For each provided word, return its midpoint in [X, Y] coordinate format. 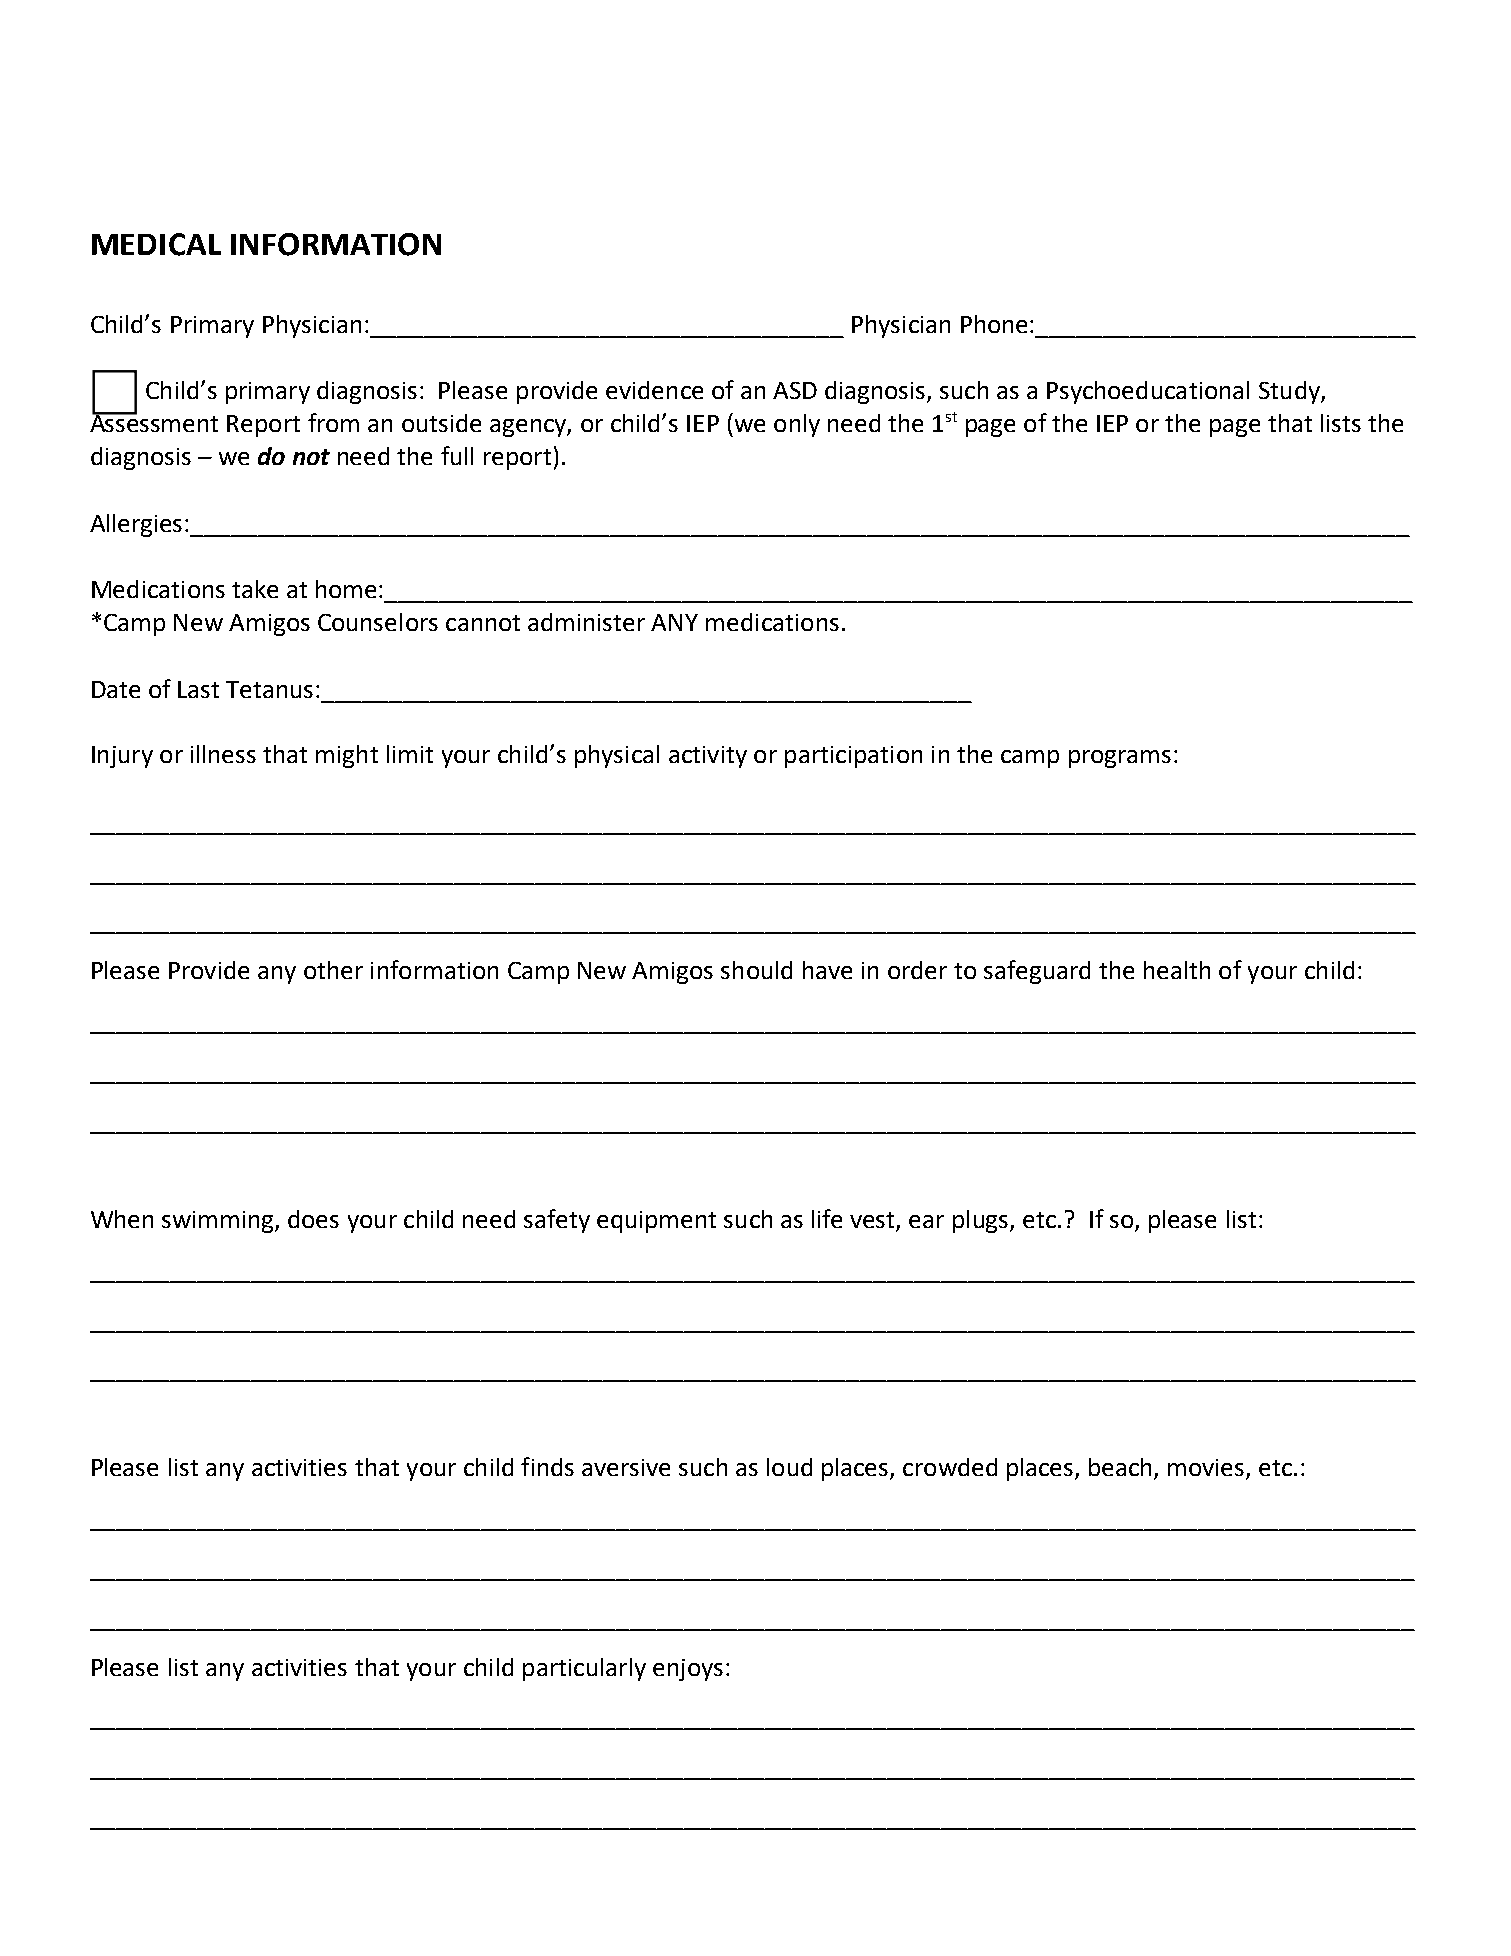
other [333, 970]
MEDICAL [156, 244]
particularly [584, 1669]
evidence [654, 390]
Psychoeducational [1148, 392]
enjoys [688, 1670]
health [1177, 970]
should [756, 970]
